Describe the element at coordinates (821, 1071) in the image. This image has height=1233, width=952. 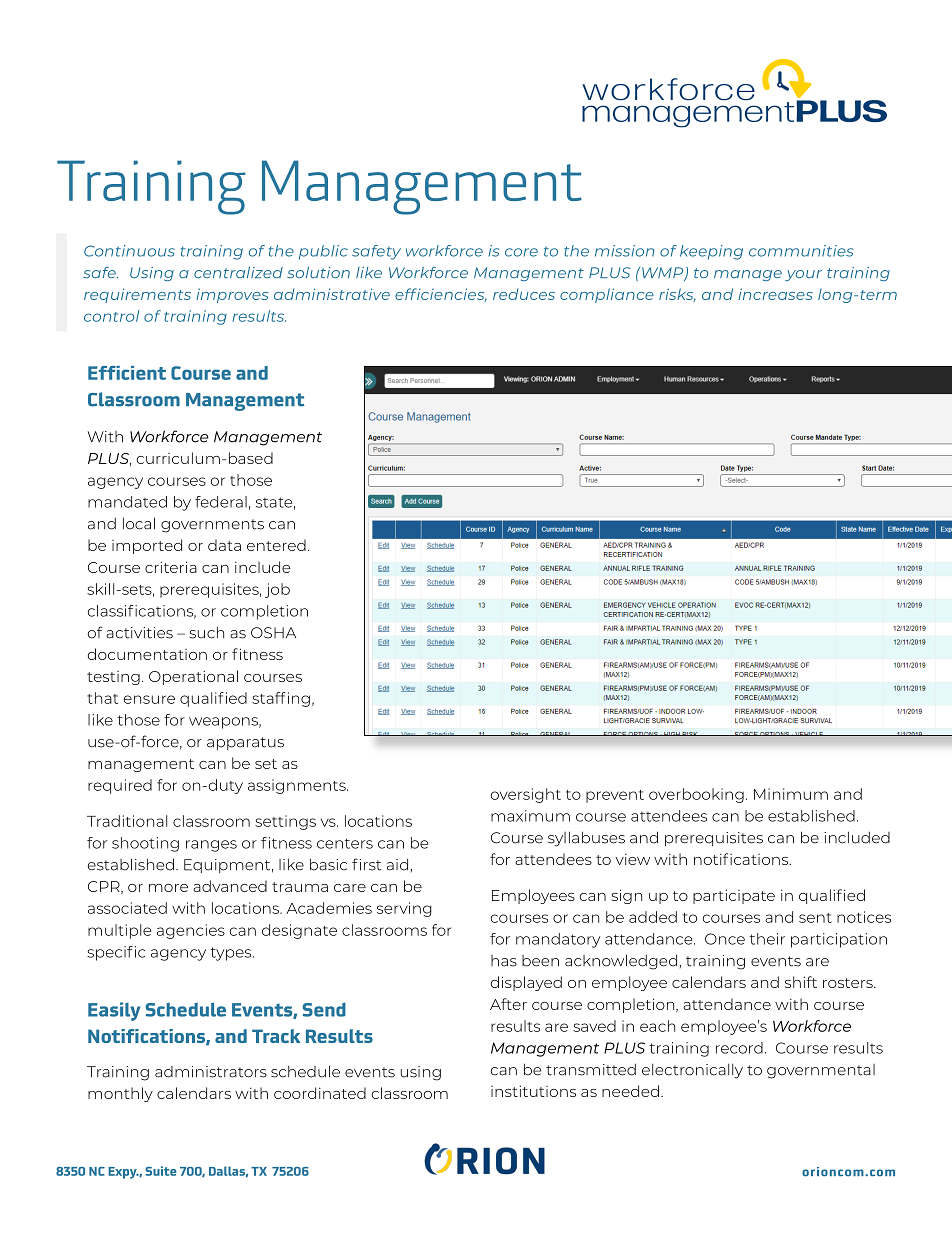
I see `governmental` at that location.
